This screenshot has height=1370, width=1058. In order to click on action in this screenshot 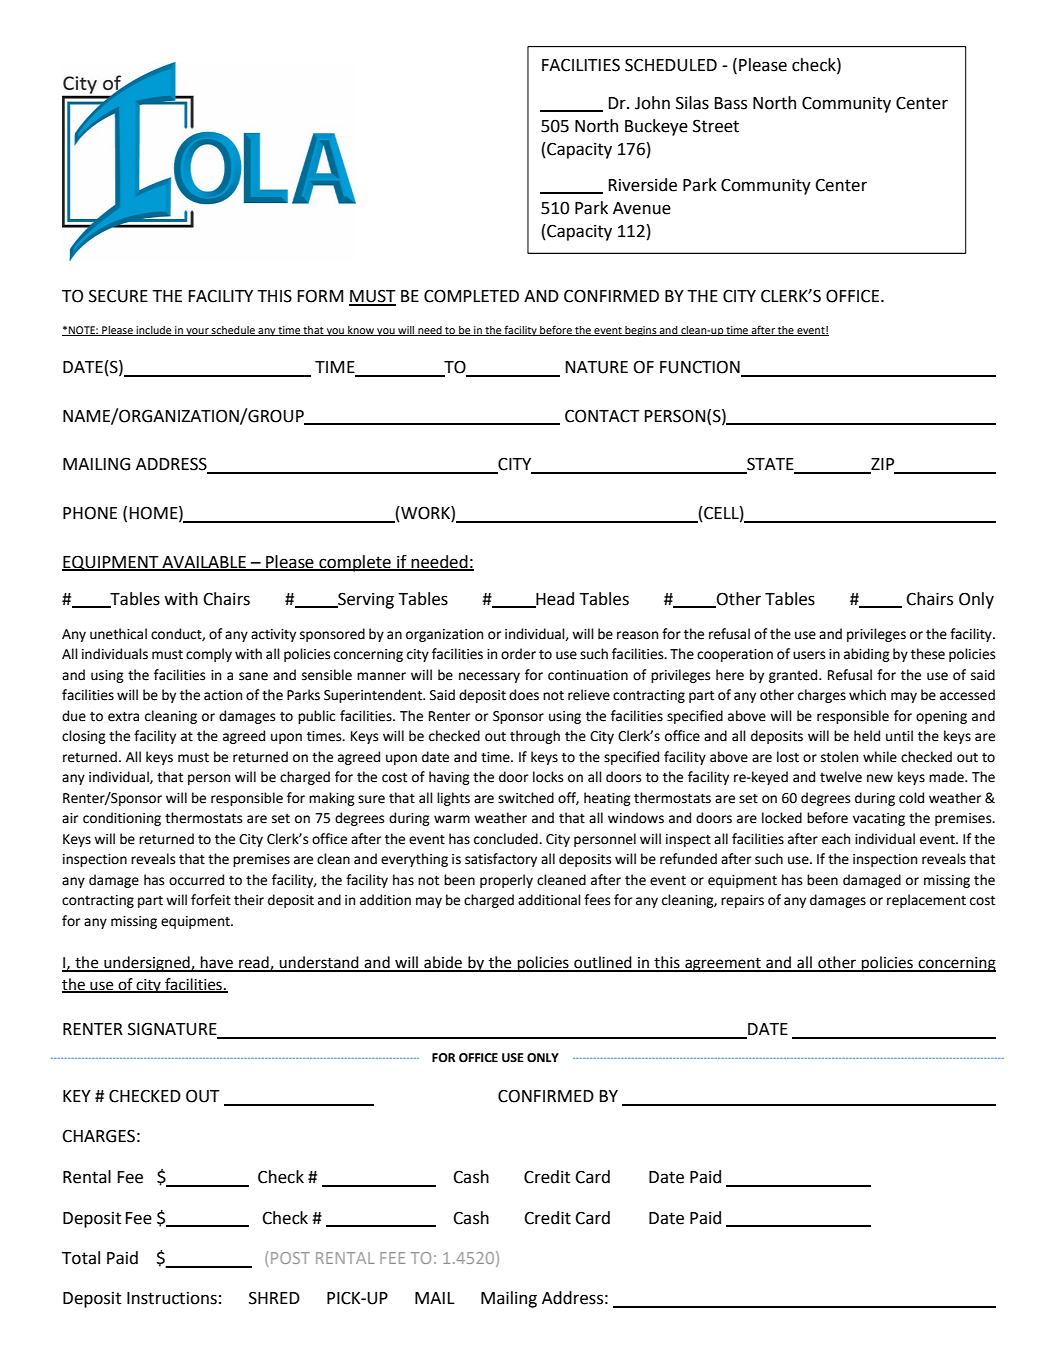, I will do `click(223, 695)`.
